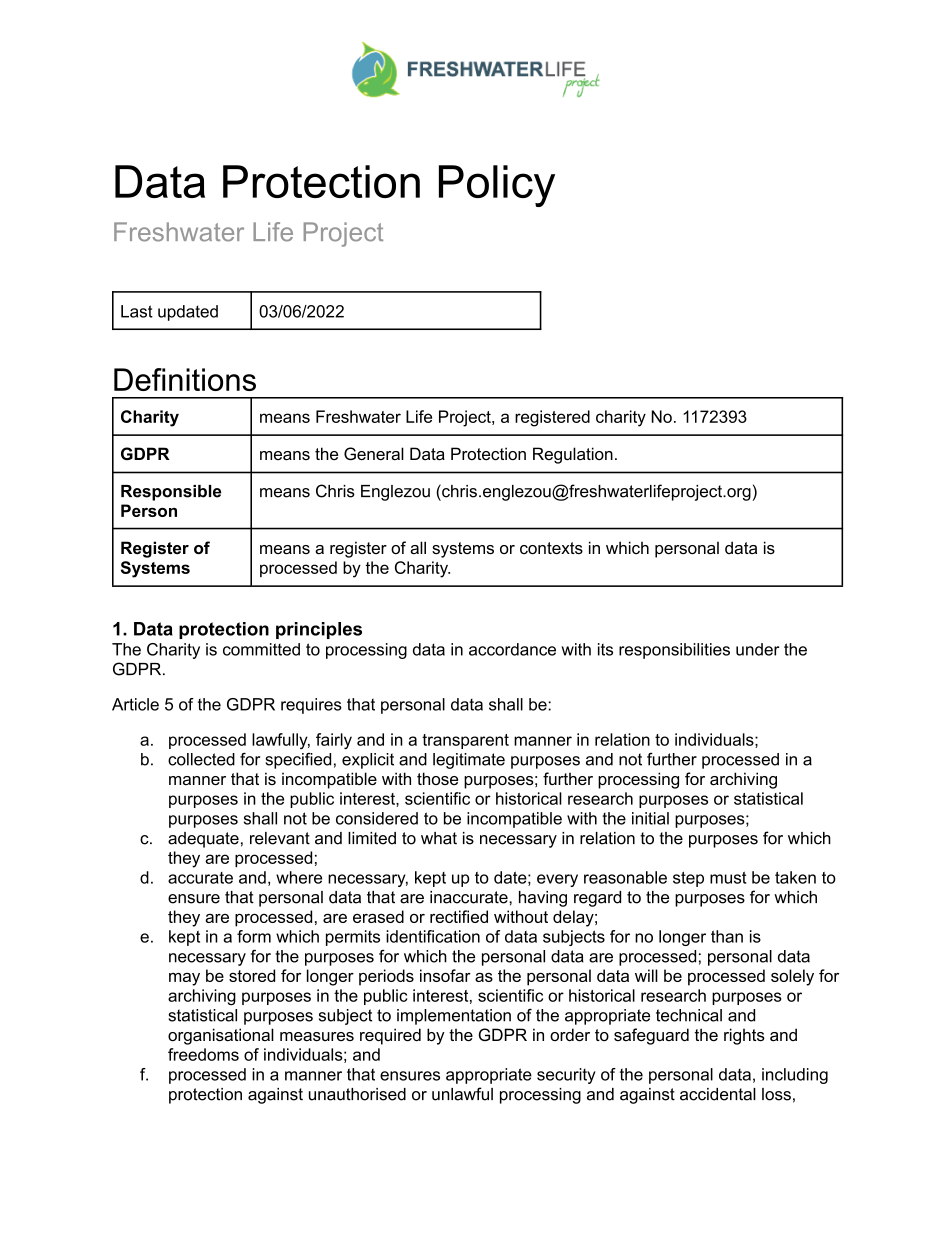 This image has width=952, height=1233. Describe the element at coordinates (650, 818) in the image. I see `initial` at that location.
